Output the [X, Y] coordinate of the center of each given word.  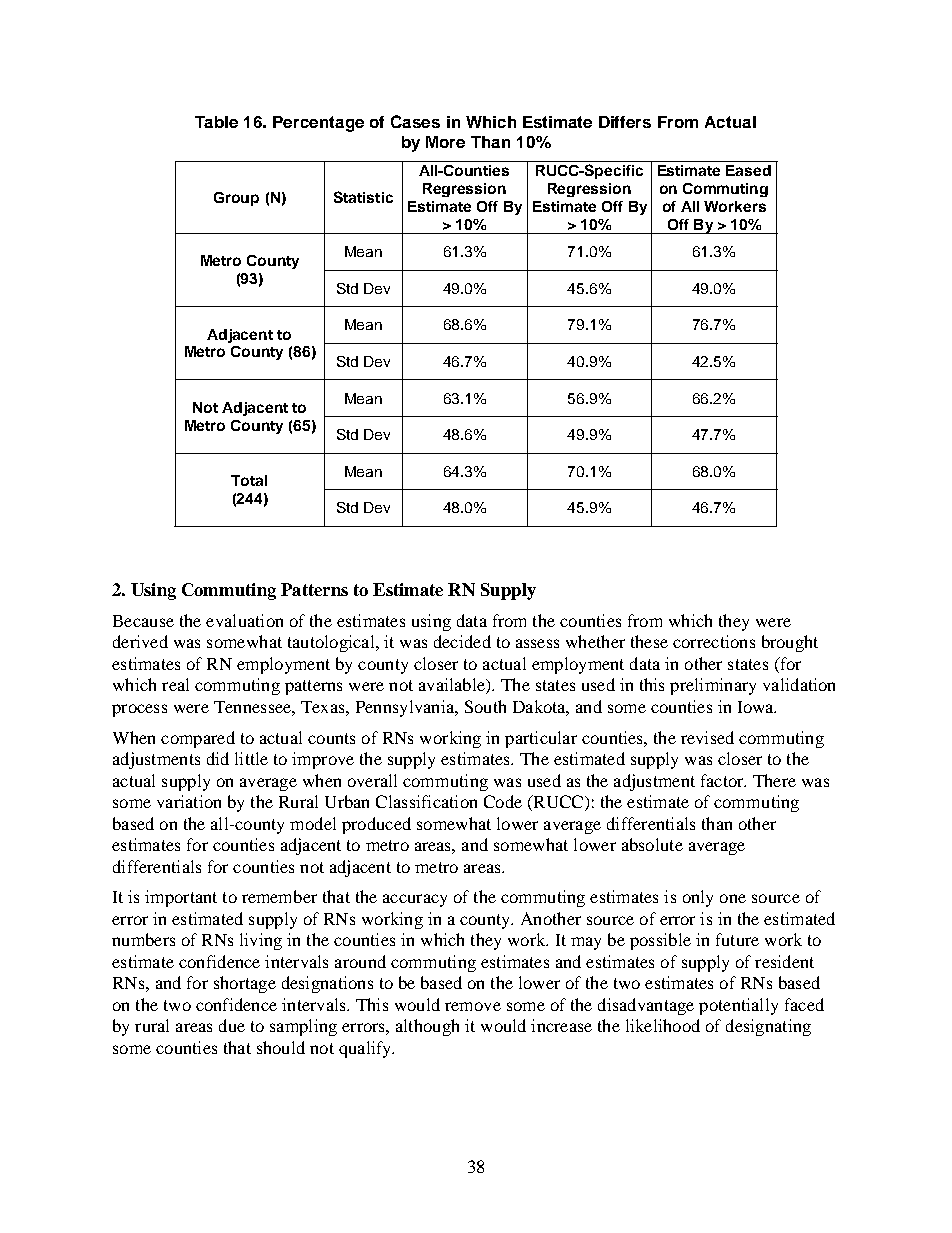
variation [189, 801]
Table [216, 122]
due [232, 1025]
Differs [625, 122]
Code [503, 801]
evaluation [244, 620]
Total [249, 480]
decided [462, 641]
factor [723, 780]
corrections [714, 641]
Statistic [363, 197]
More [445, 142]
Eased [748, 170]
